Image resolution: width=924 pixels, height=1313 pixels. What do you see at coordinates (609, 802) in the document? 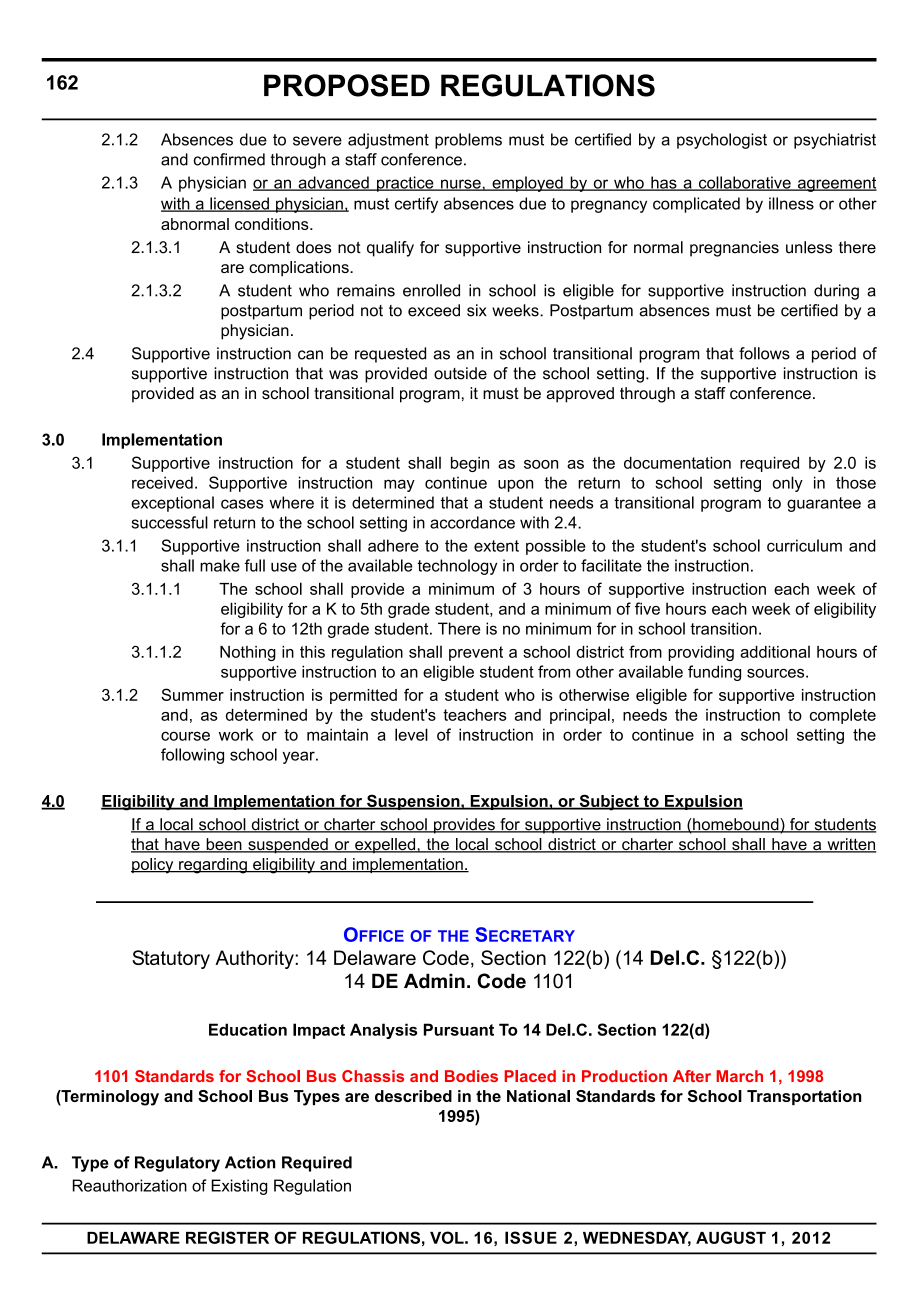
I see `Subject` at bounding box center [609, 802].
